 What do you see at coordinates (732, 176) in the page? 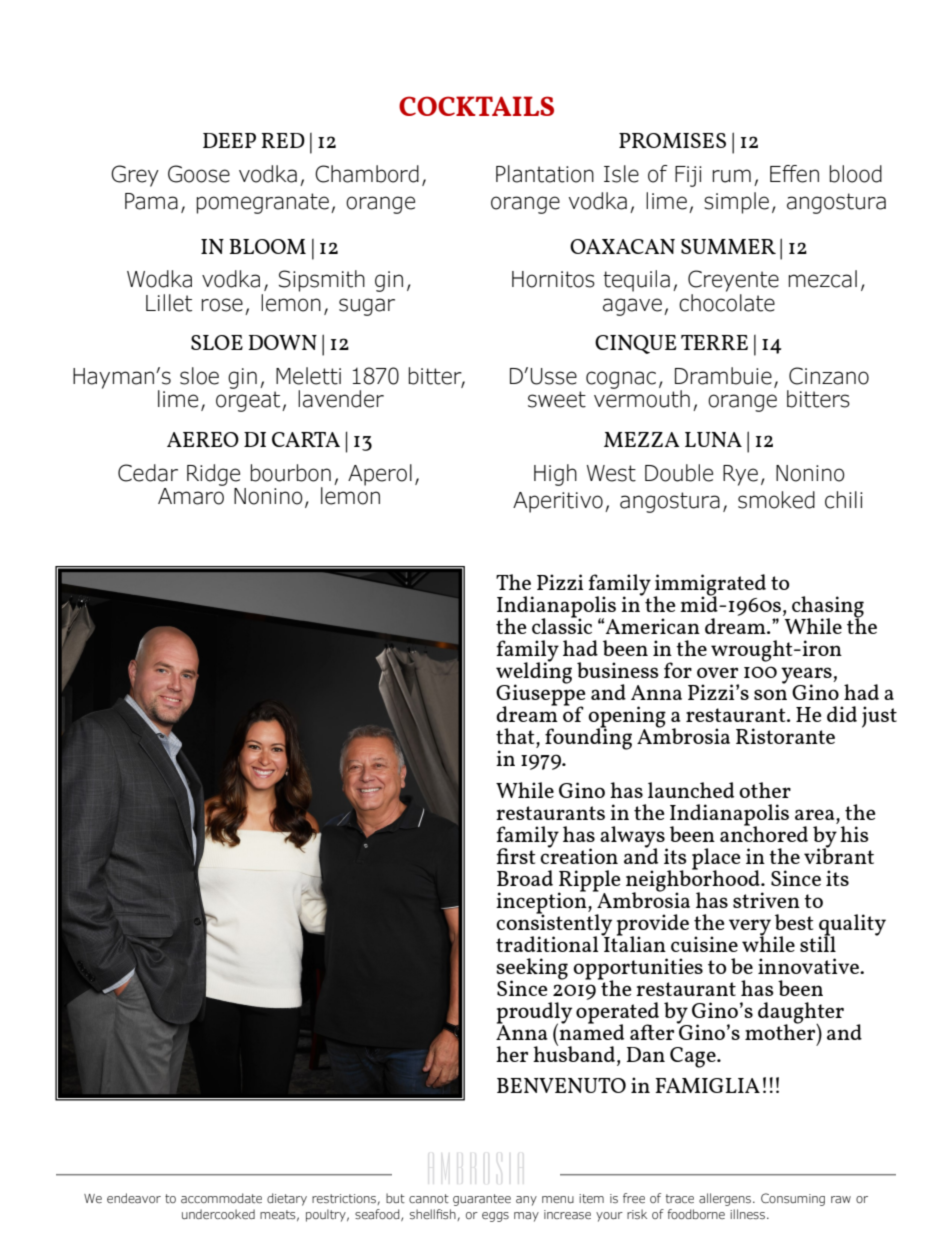
I see `rum` at bounding box center [732, 176].
